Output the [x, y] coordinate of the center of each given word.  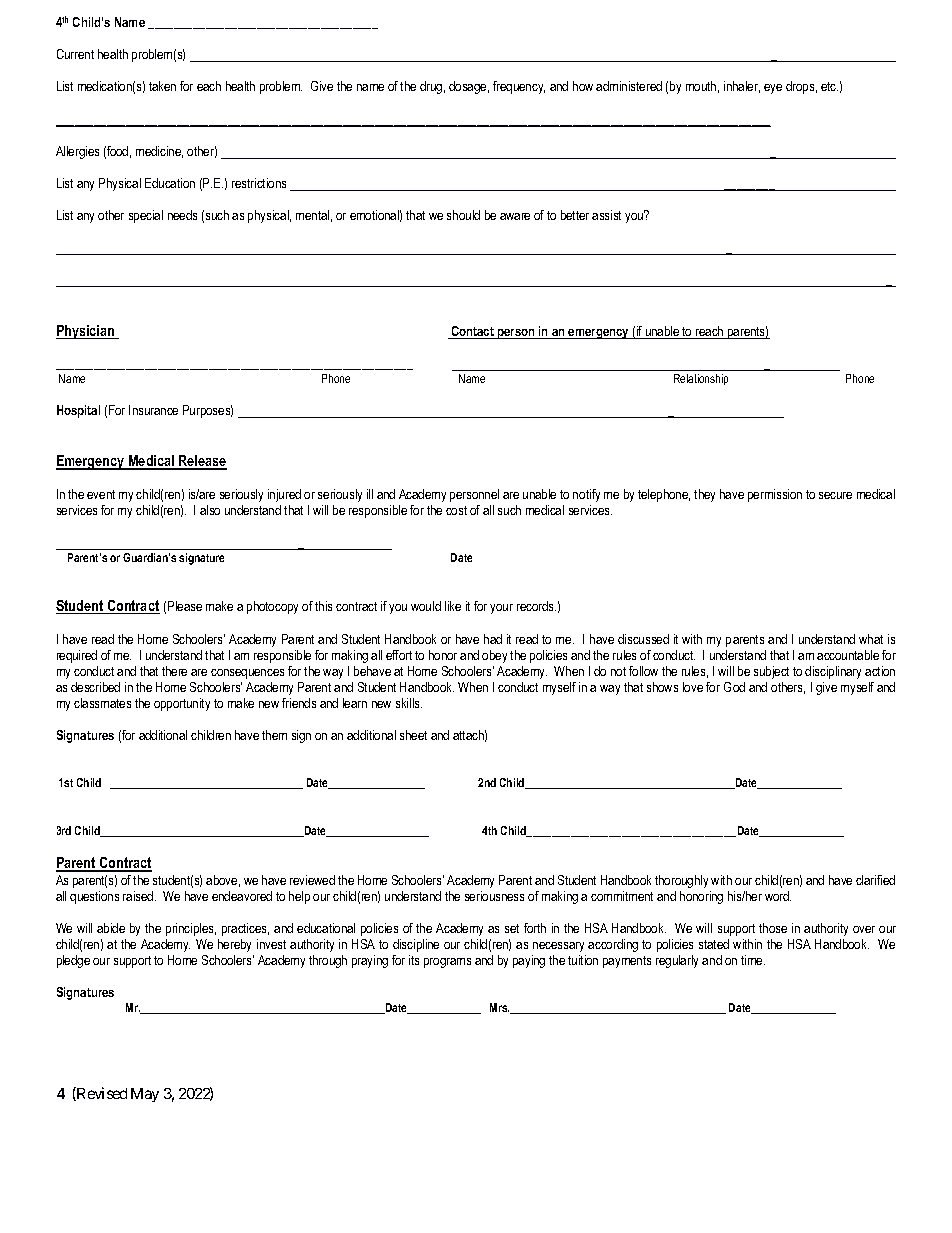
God [734, 687]
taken [162, 86]
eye [773, 89]
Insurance [153, 410]
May [145, 1095]
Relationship [701, 379]
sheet [413, 735]
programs [447, 963]
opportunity [182, 704]
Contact [472, 332]
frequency [519, 87]
